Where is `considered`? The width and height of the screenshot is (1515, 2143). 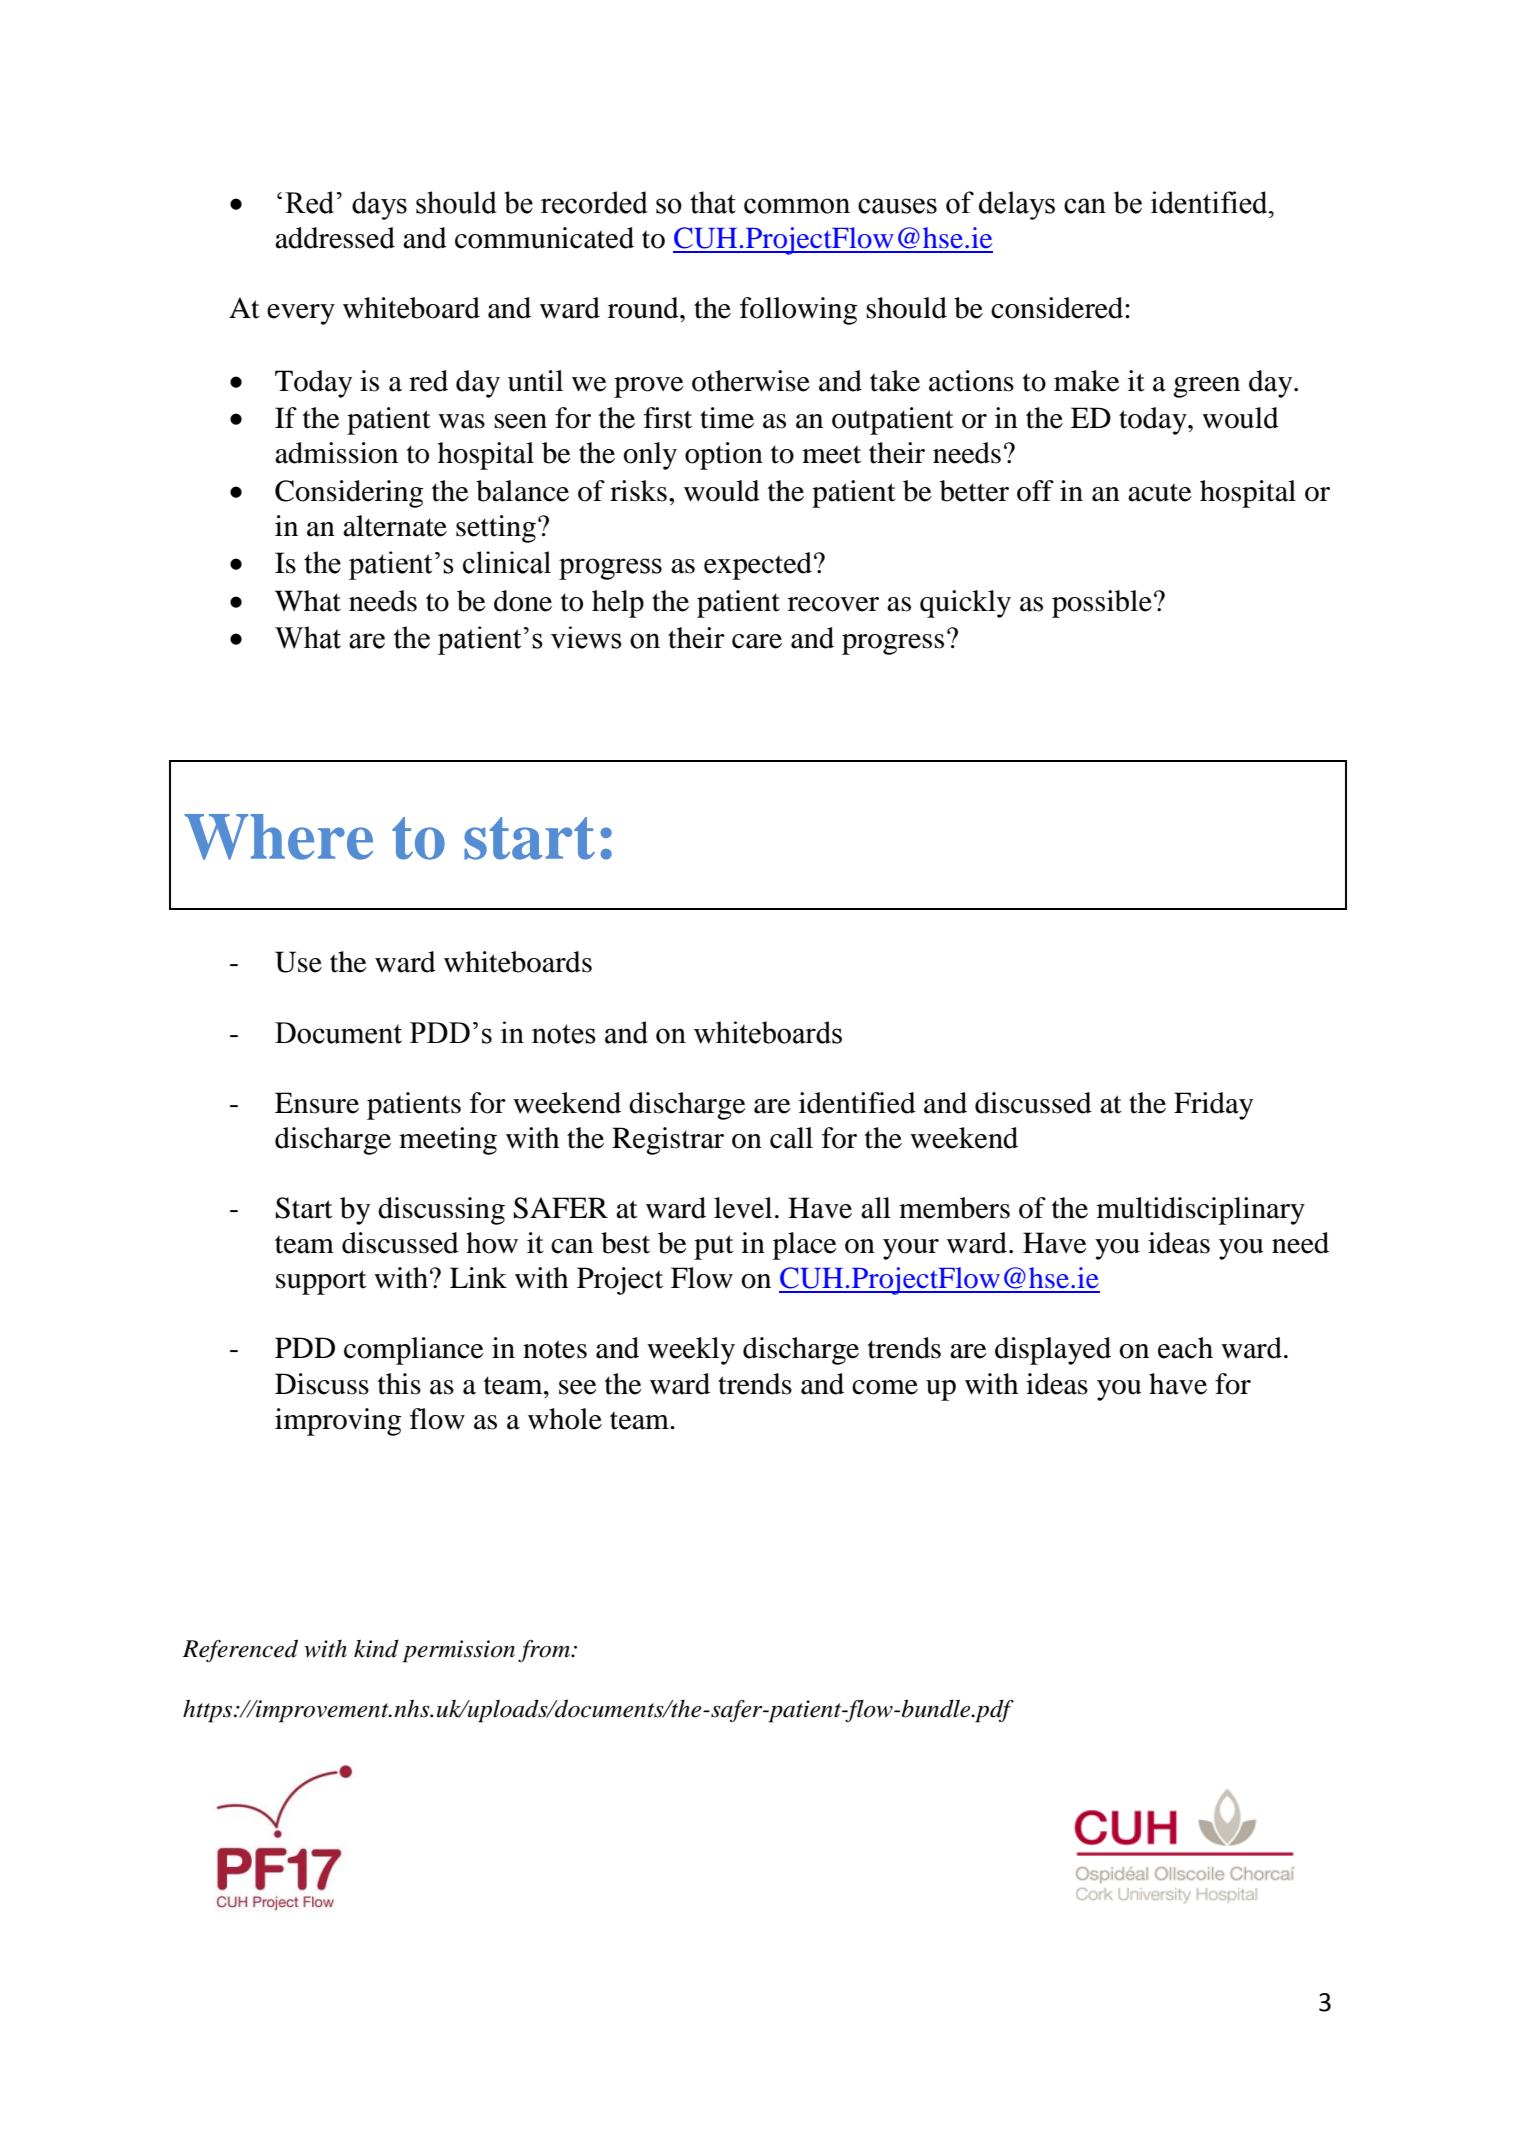 considered is located at coordinates (1058, 308).
